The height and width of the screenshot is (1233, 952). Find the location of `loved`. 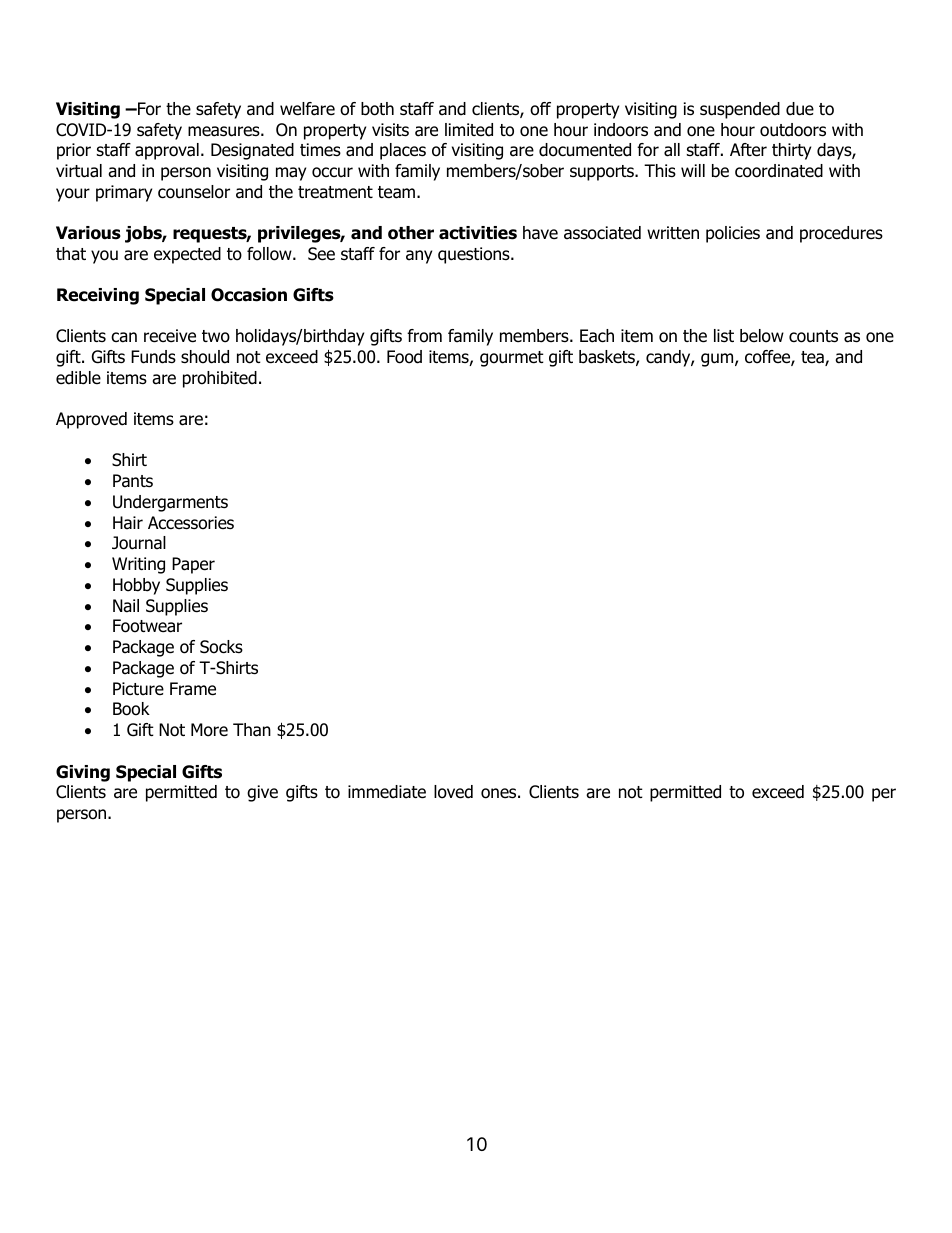

loved is located at coordinates (453, 792).
